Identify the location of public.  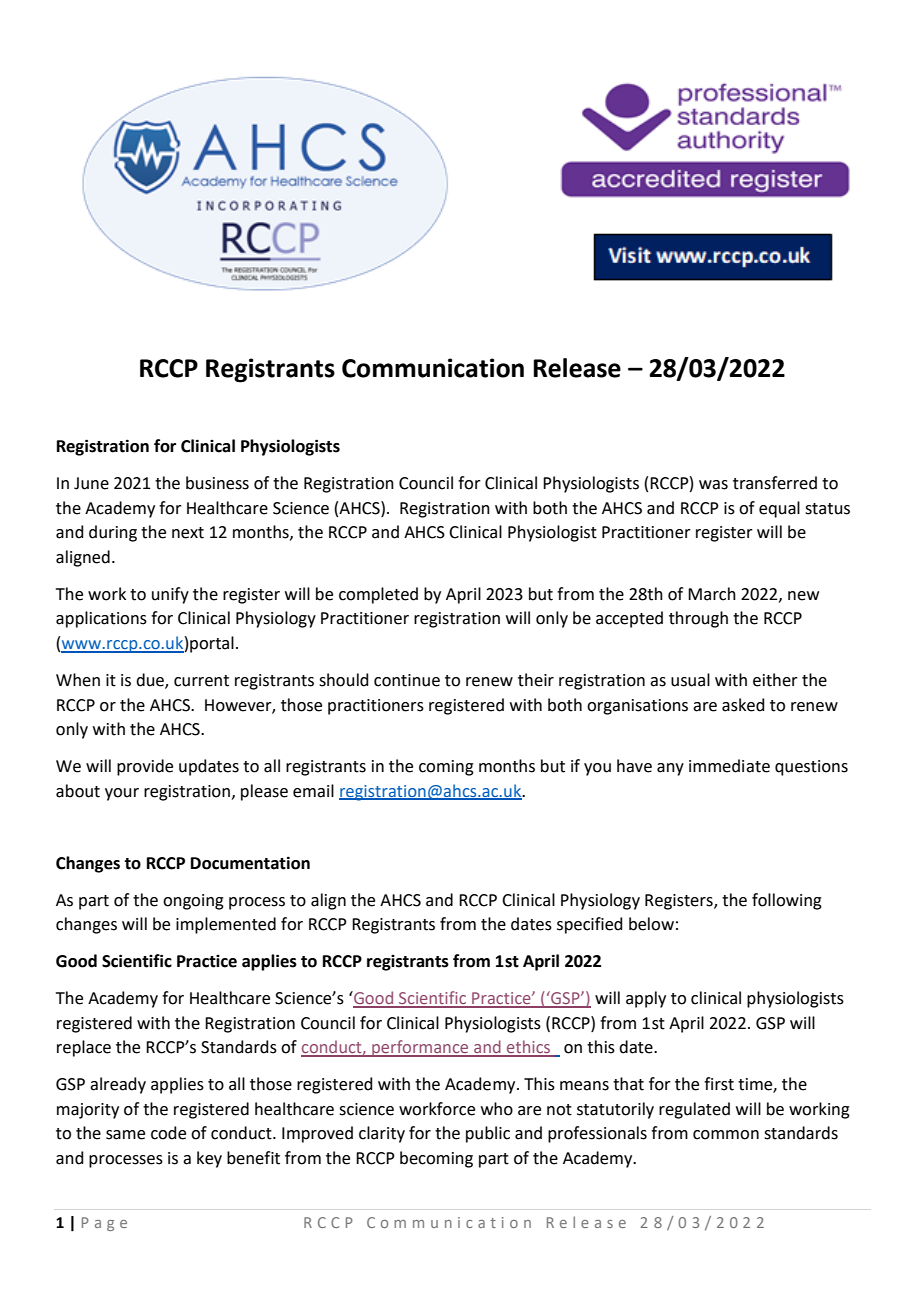
(488, 1134).
